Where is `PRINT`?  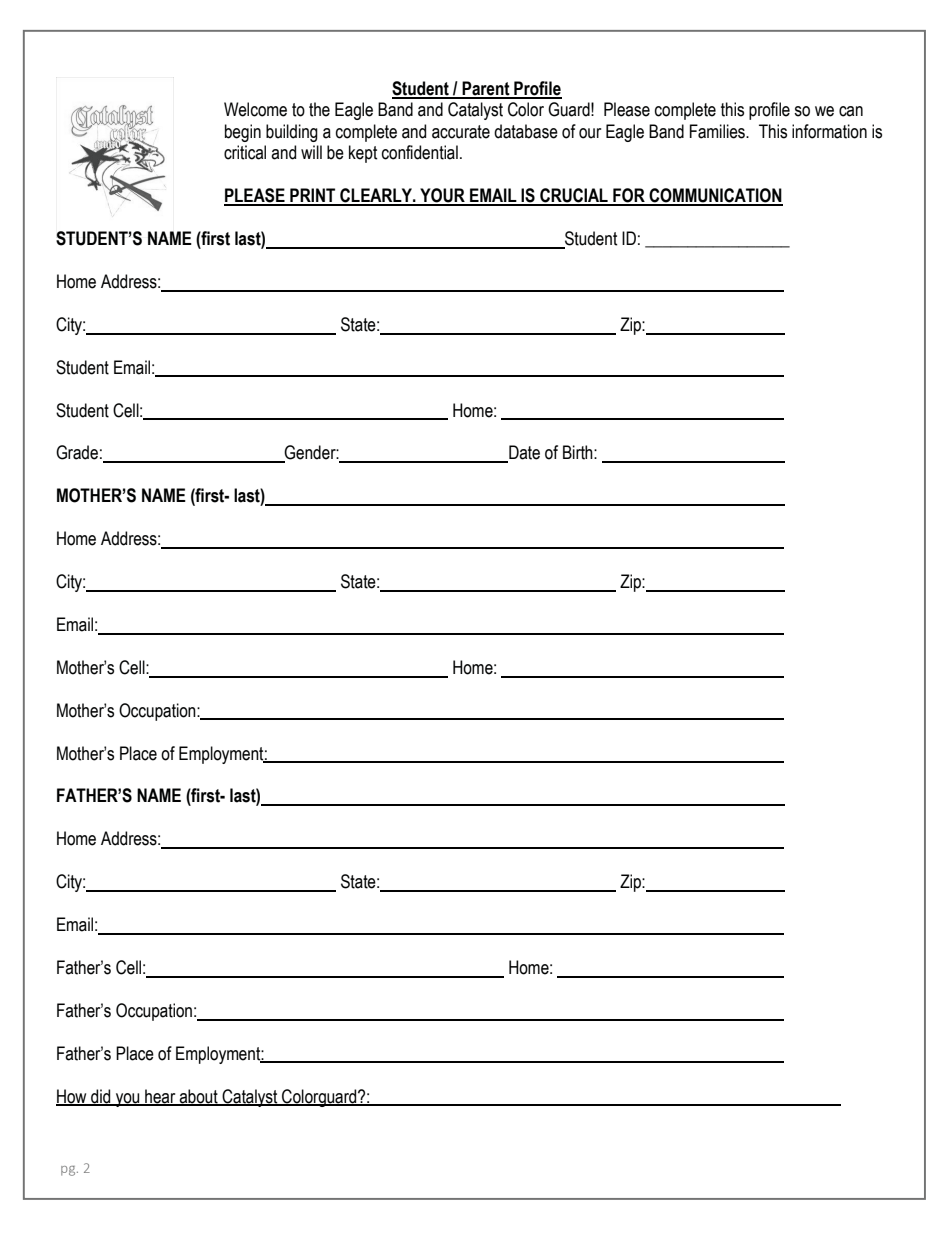
PRINT is located at coordinates (313, 196).
